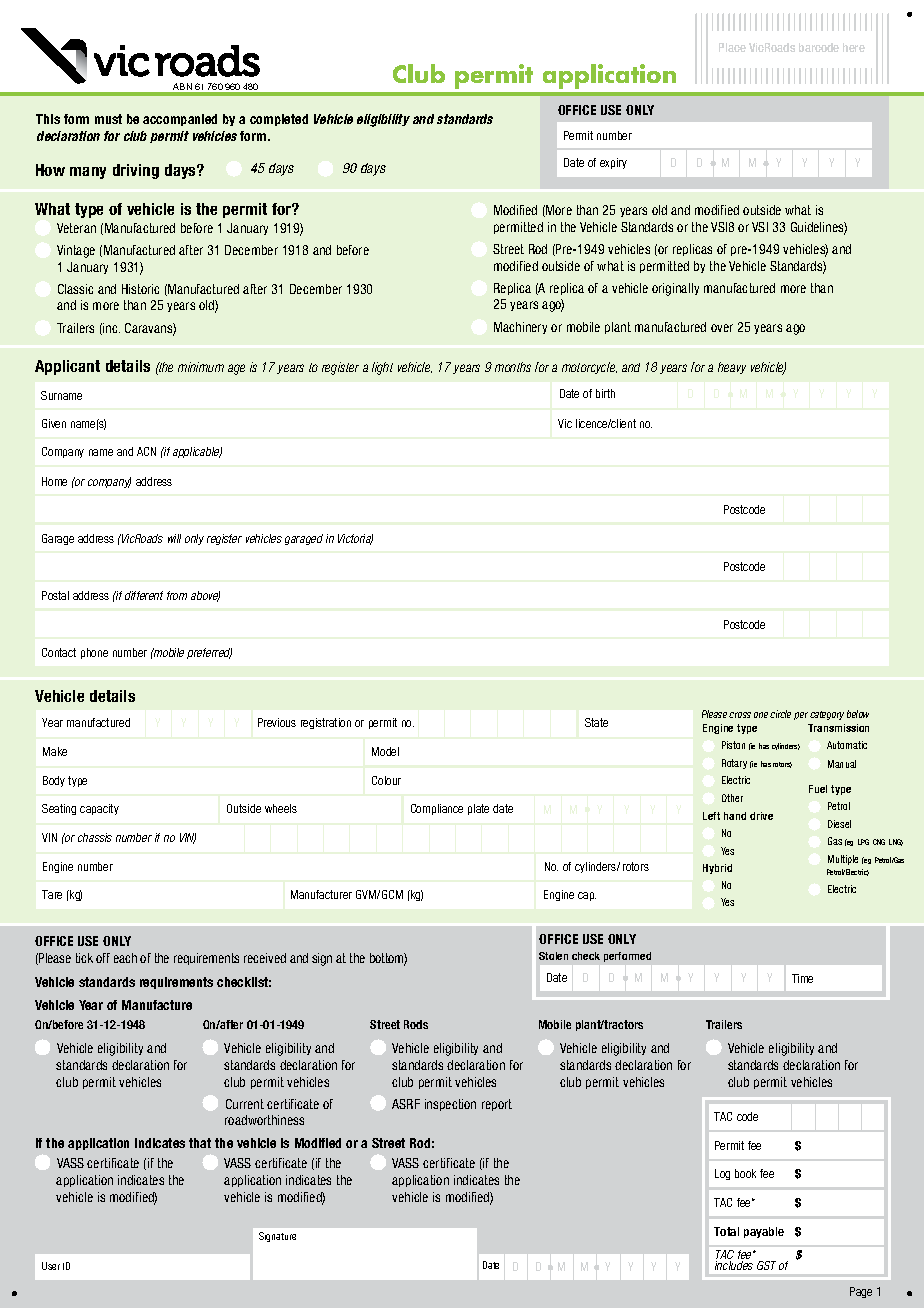 The width and height of the screenshot is (924, 1308). I want to click on User, so click(51, 1266).
